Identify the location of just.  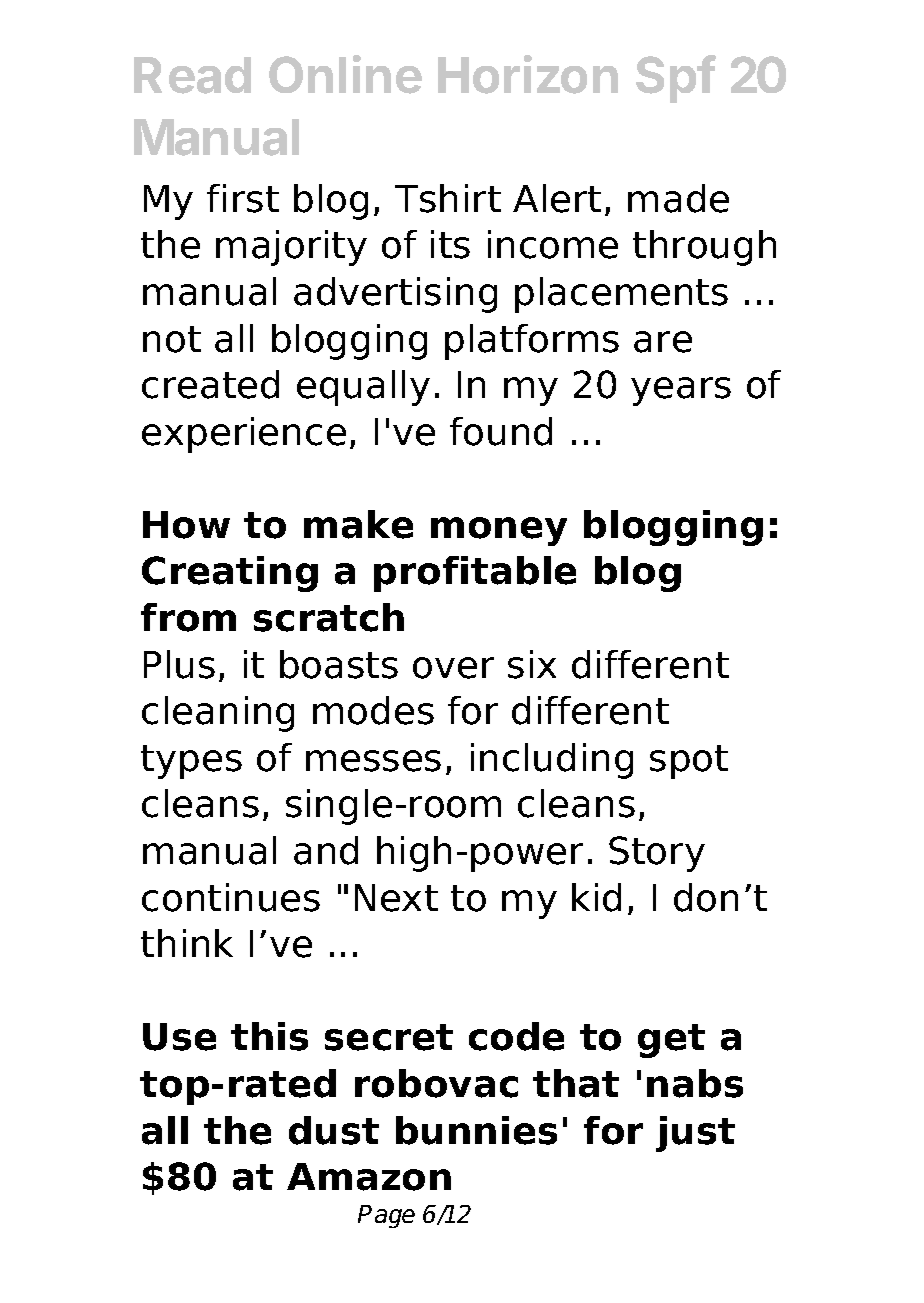
(695, 1134).
